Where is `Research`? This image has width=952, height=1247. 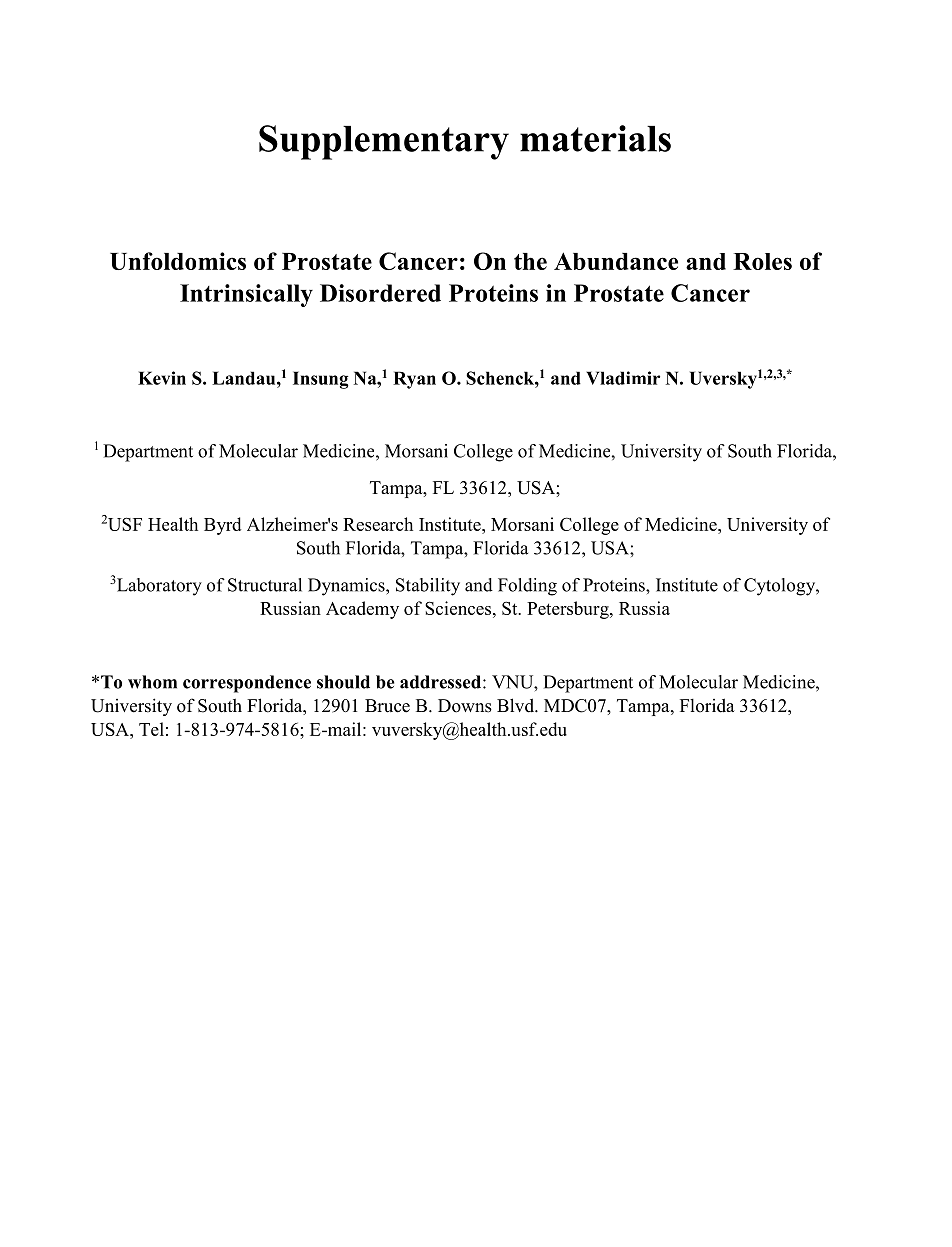
Research is located at coordinates (378, 524).
